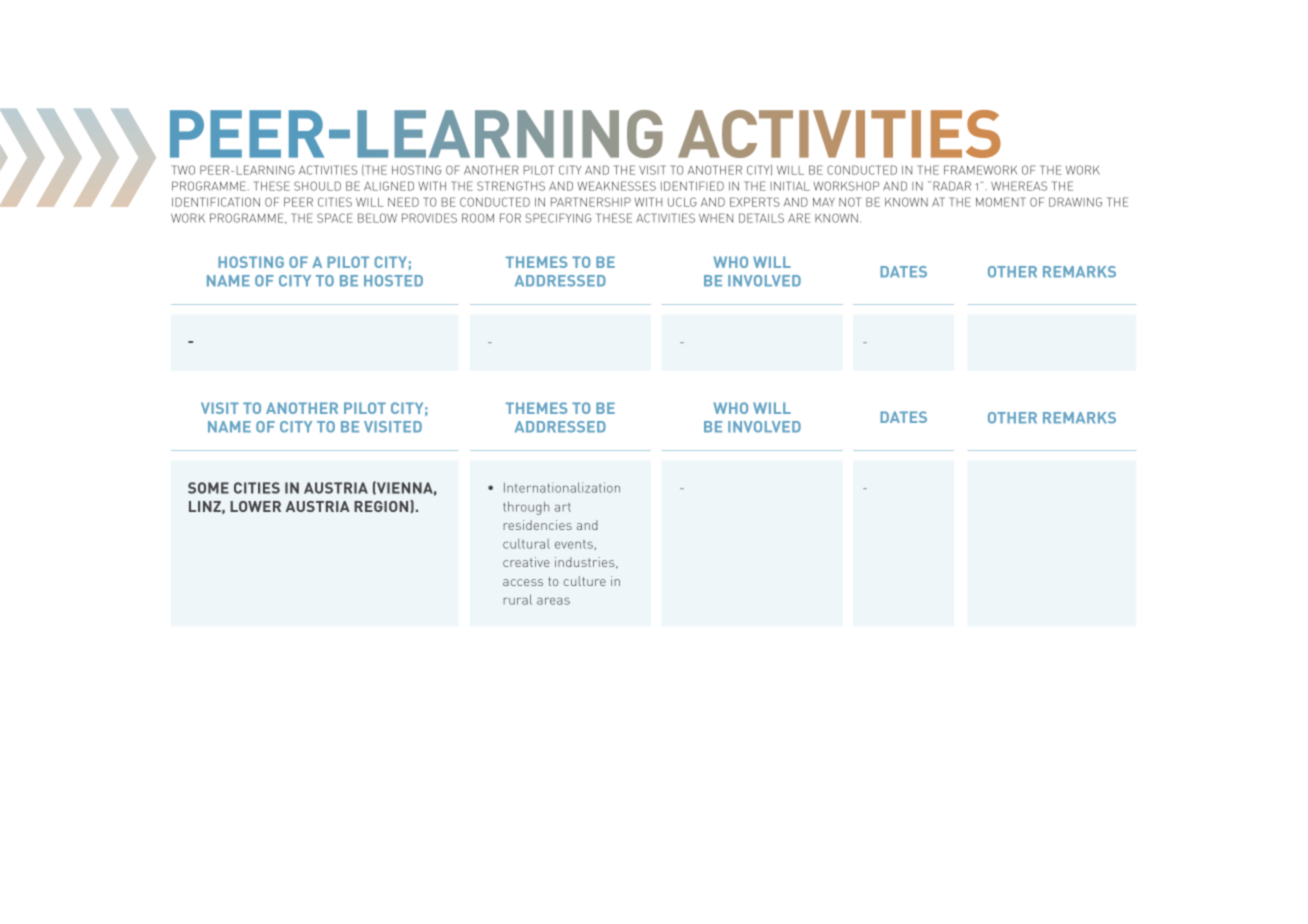 Image resolution: width=1308 pixels, height=924 pixels. Describe the element at coordinates (526, 508) in the screenshot. I see `through` at that location.
